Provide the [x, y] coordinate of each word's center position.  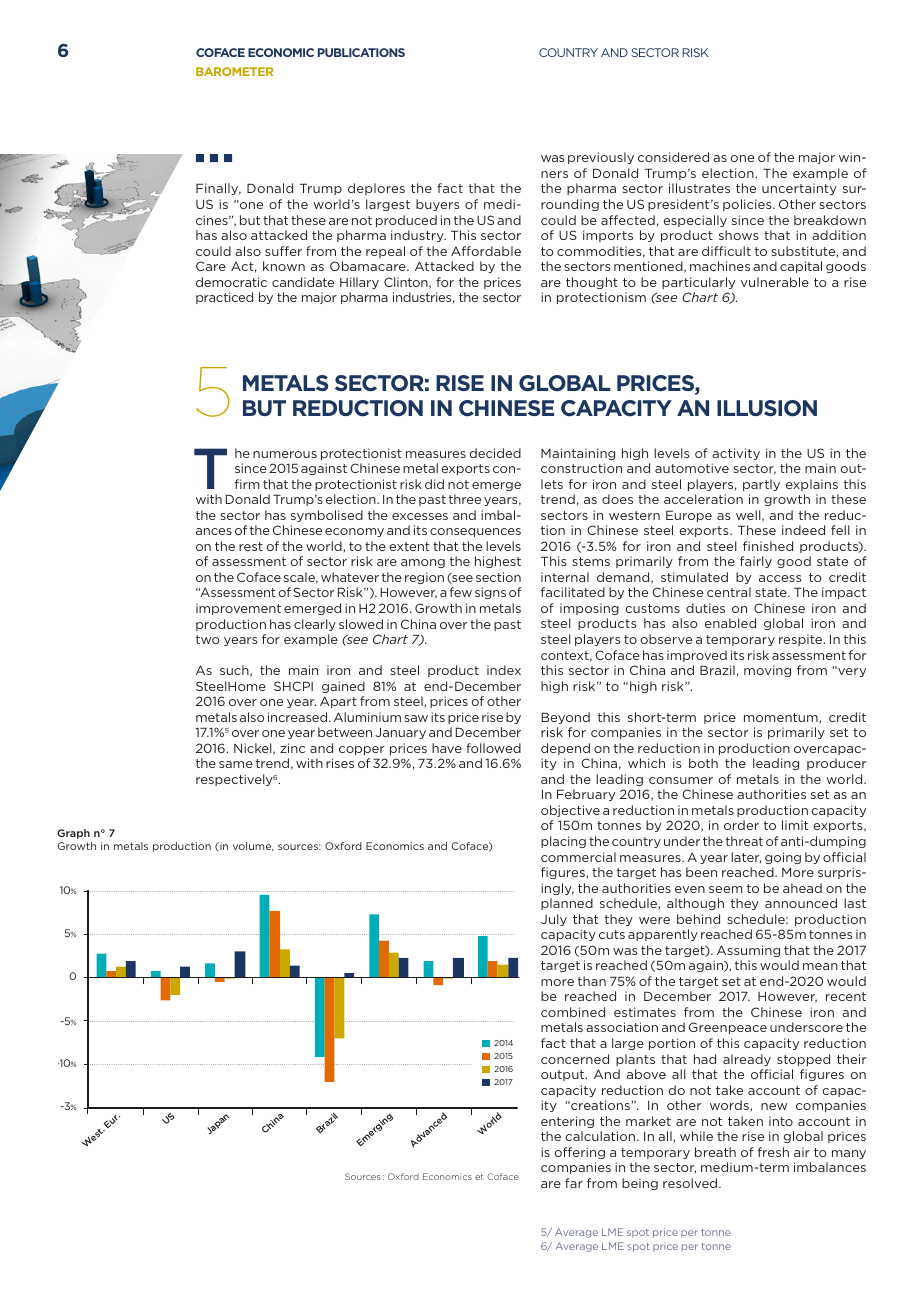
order [741, 825]
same [236, 764]
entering [567, 1122]
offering [579, 1153]
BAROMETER [234, 71]
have [447, 748]
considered [673, 157]
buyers [438, 205]
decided [495, 453]
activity [736, 454]
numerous [285, 454]
